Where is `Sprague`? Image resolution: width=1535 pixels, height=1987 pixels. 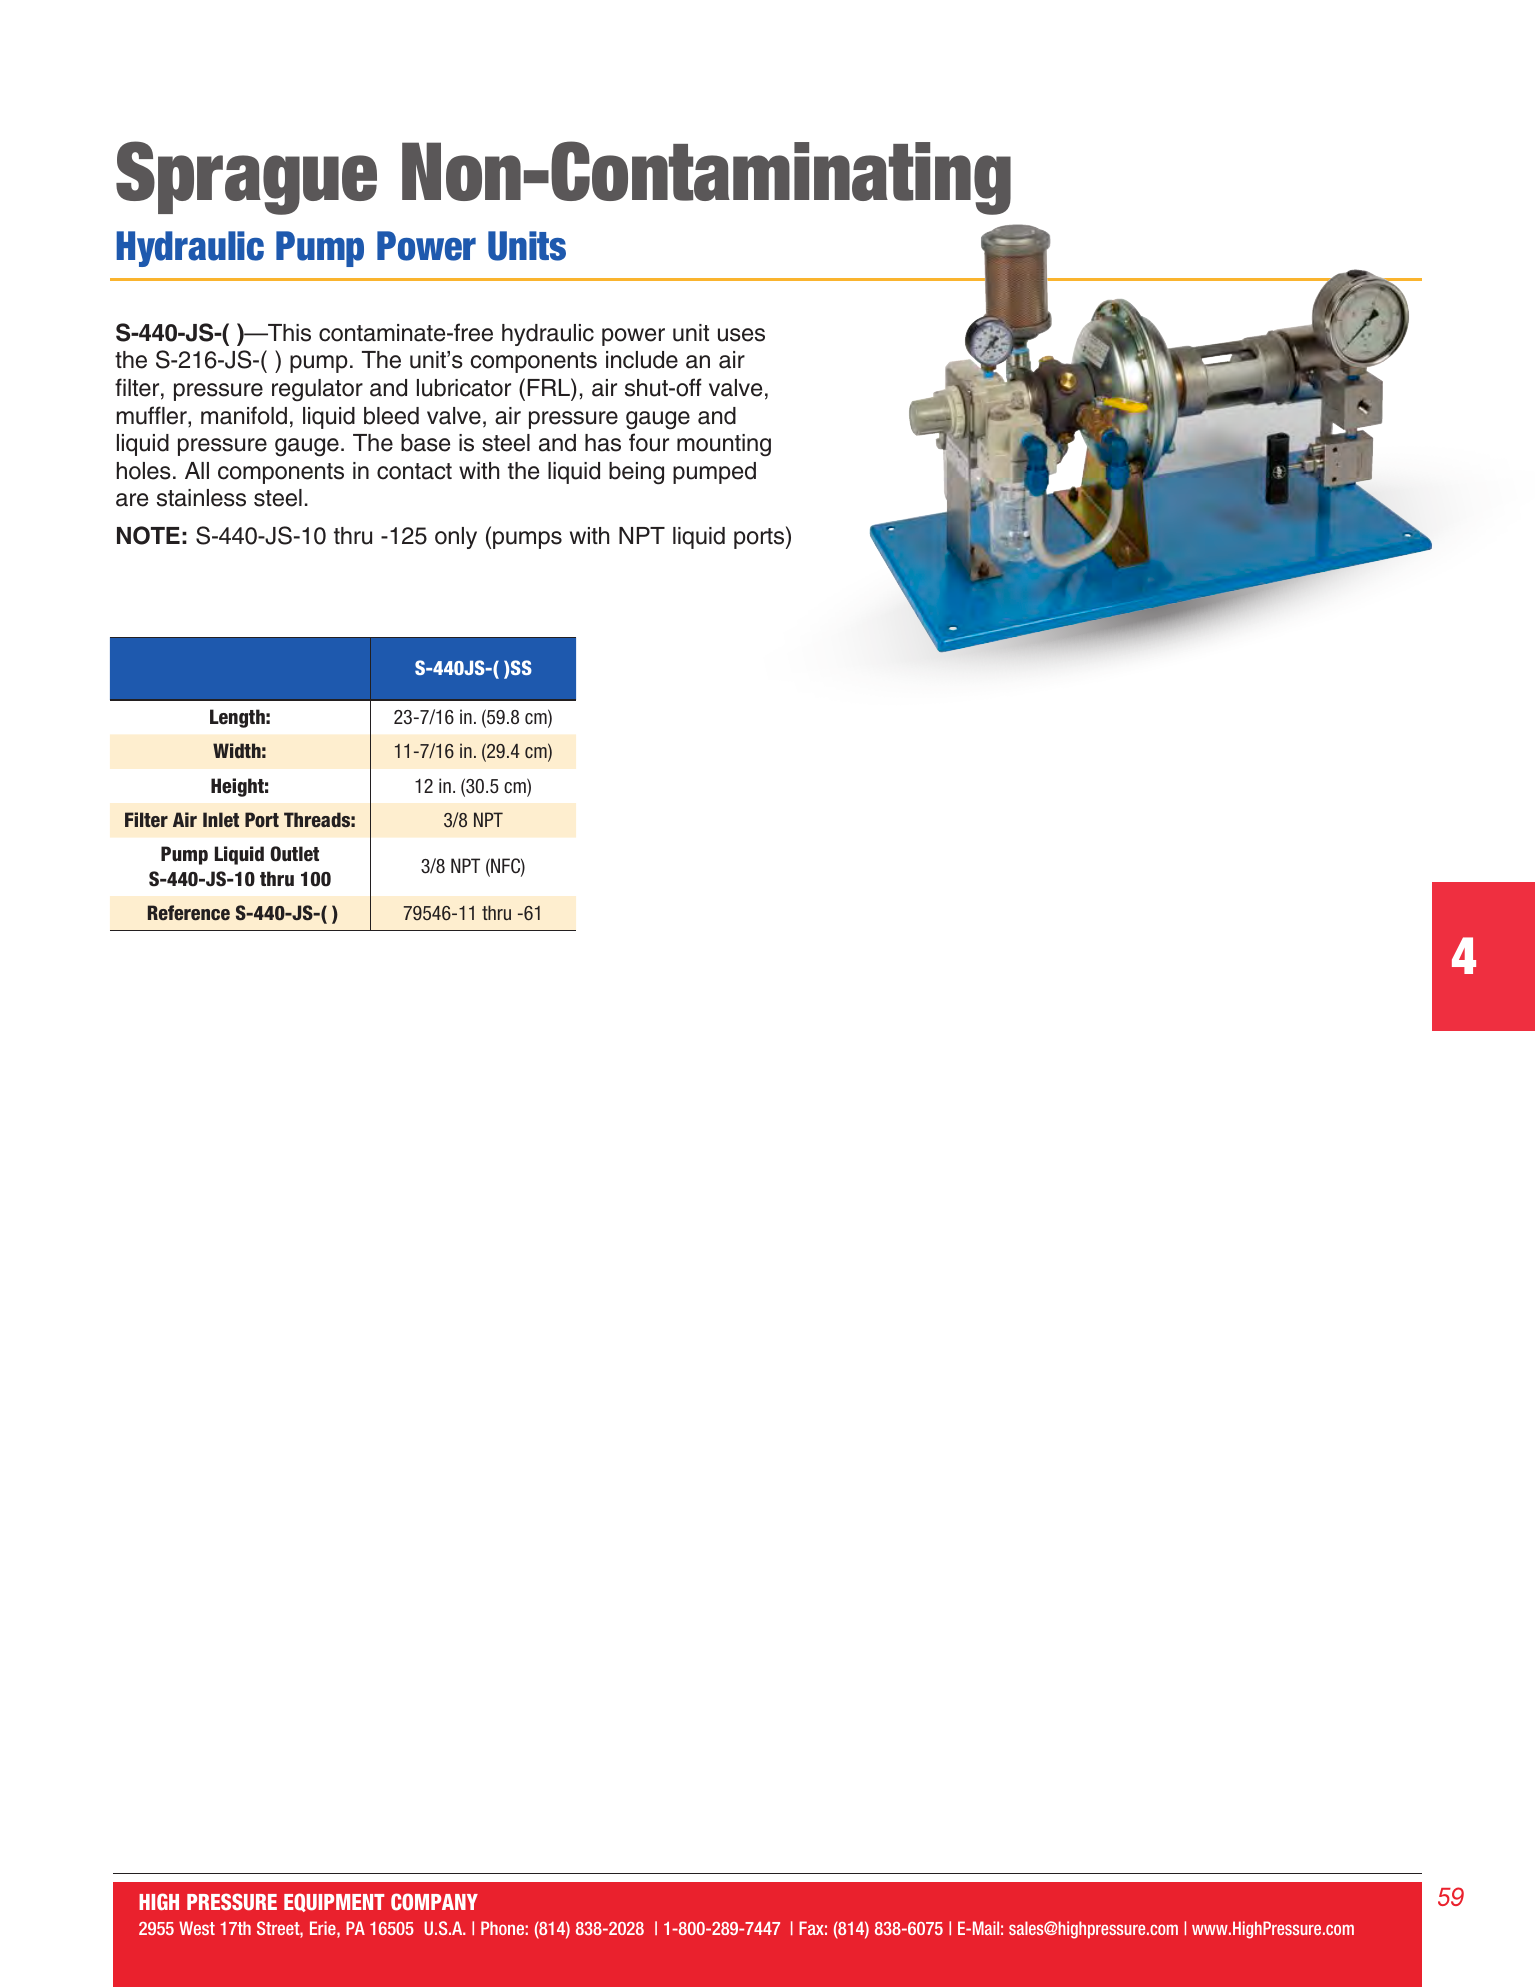
Sprague is located at coordinates (246, 178).
